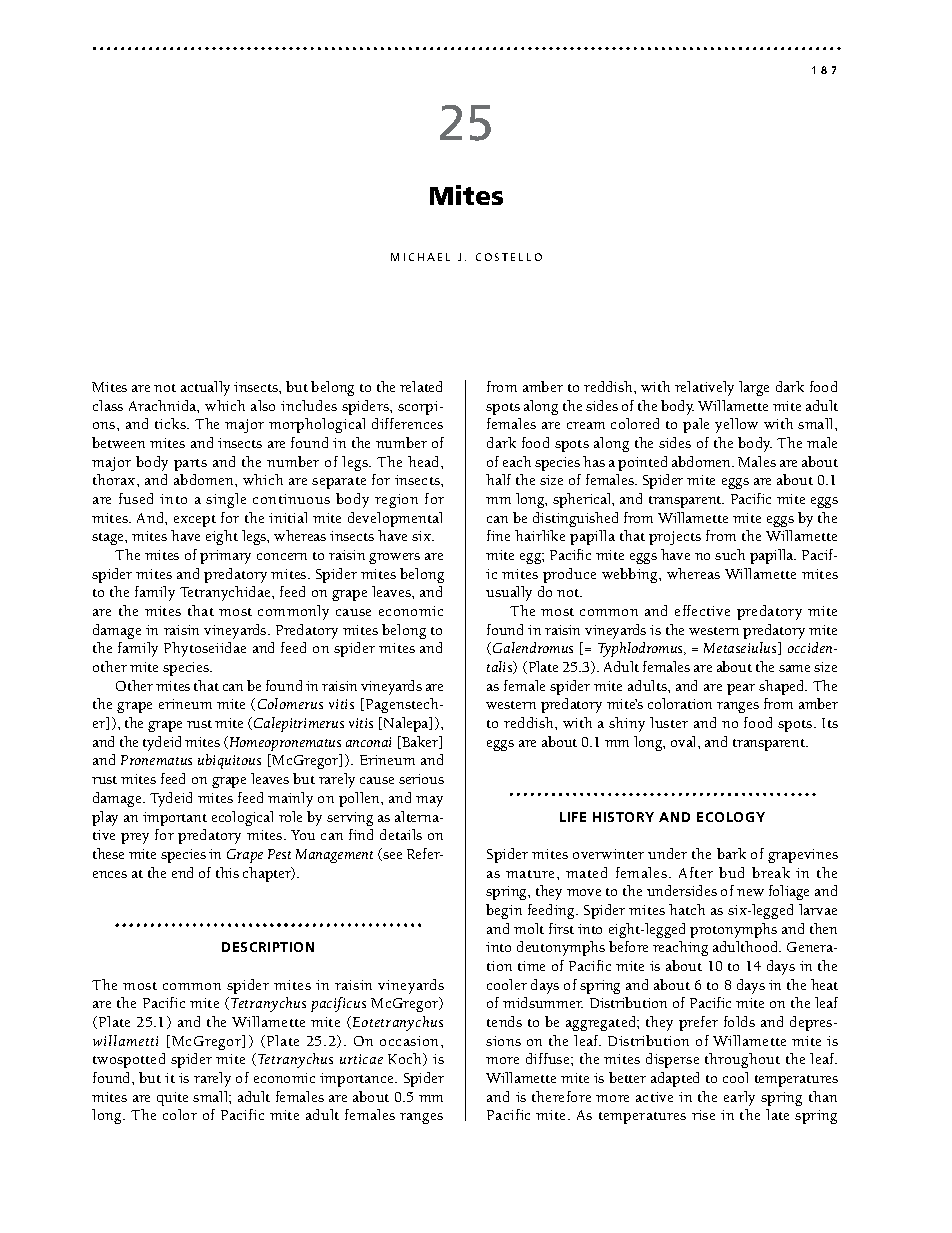 The image size is (952, 1233). I want to click on bud, so click(731, 872).
